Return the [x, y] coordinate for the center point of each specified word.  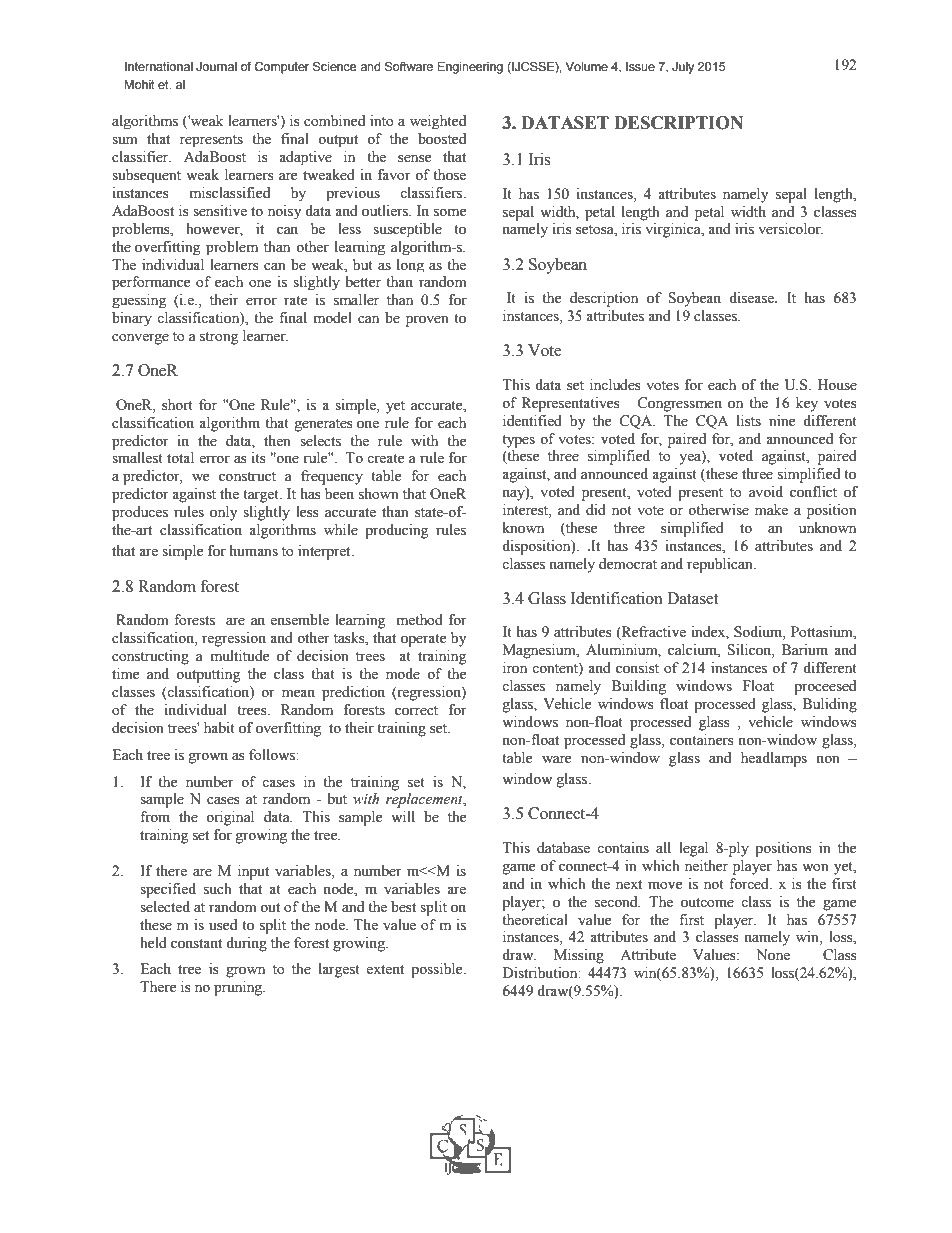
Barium [805, 649]
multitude [240, 656]
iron [515, 668]
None [773, 955]
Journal [216, 66]
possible [438, 970]
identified [532, 421]
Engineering [470, 68]
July [683, 68]
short [177, 405]
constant [196, 944]
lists [749, 421]
